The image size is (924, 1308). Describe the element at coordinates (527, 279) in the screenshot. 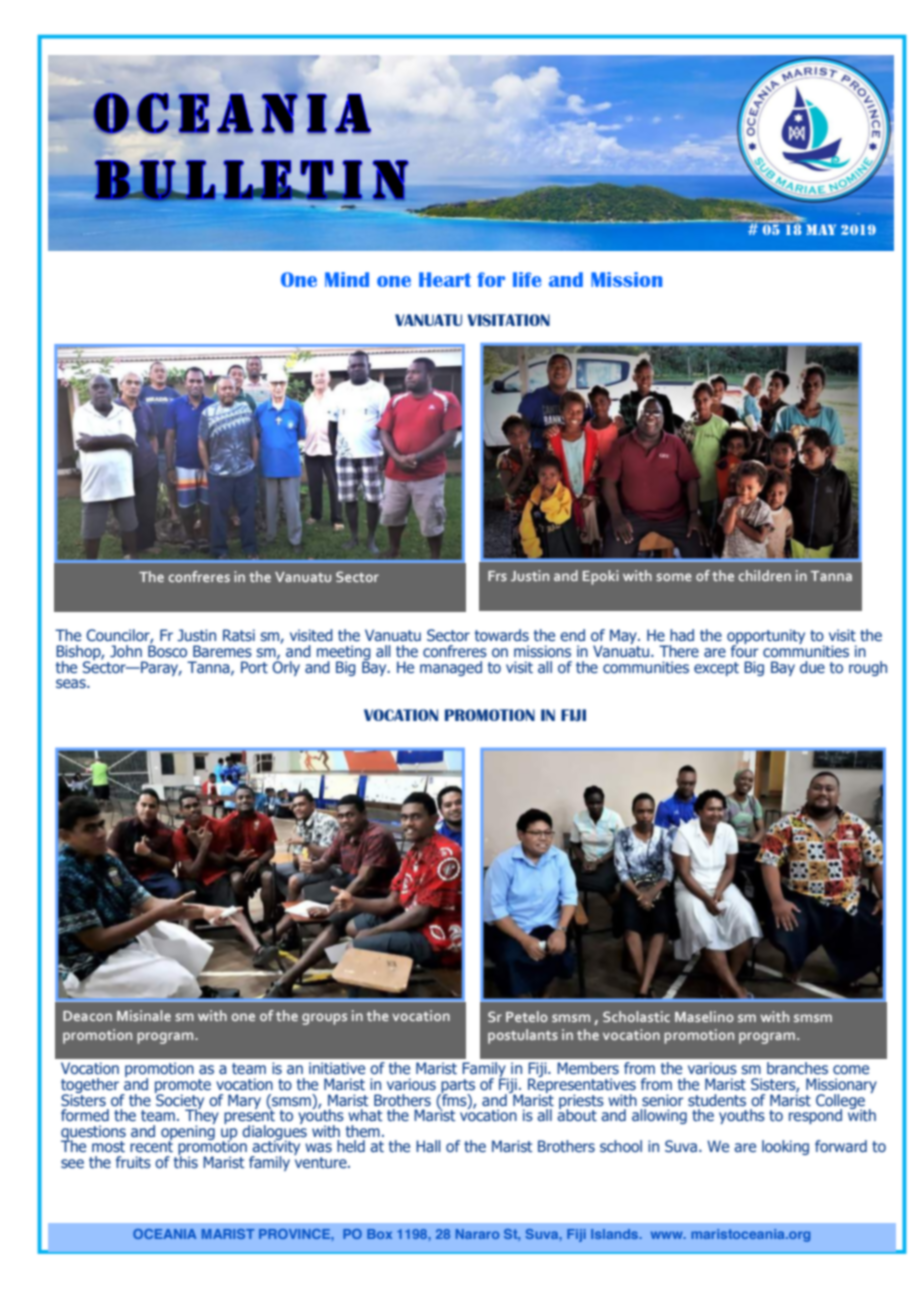

I see `life` at that location.
